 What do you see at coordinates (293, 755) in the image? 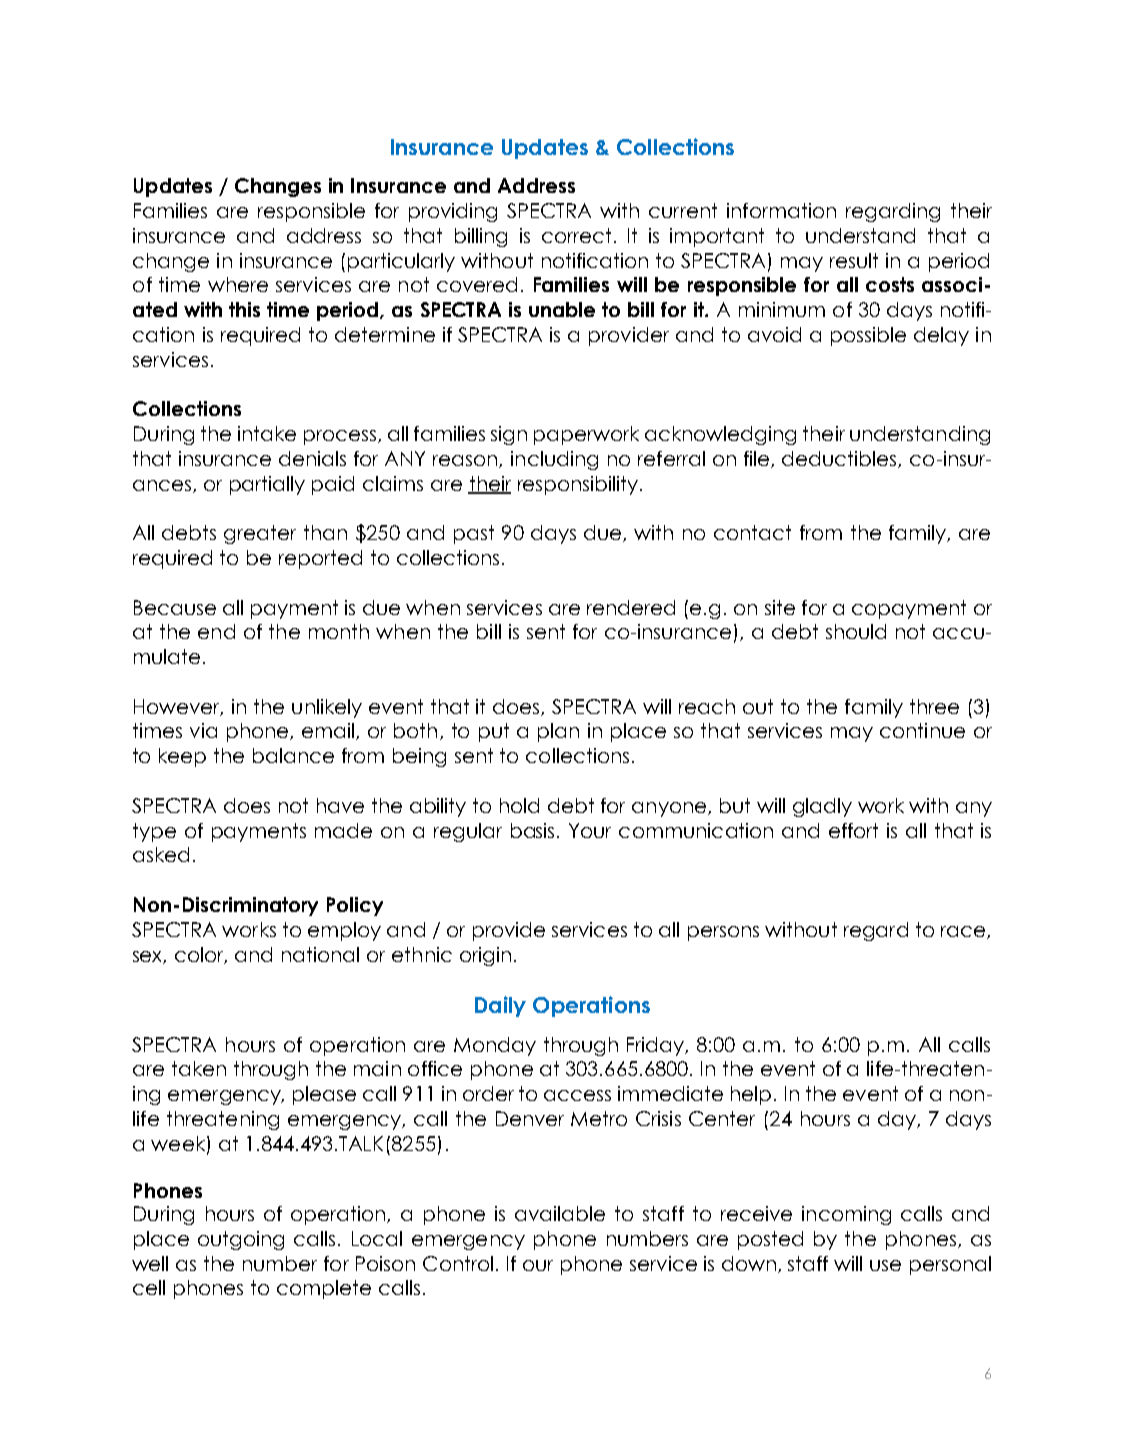
I see `balance` at bounding box center [293, 755].
